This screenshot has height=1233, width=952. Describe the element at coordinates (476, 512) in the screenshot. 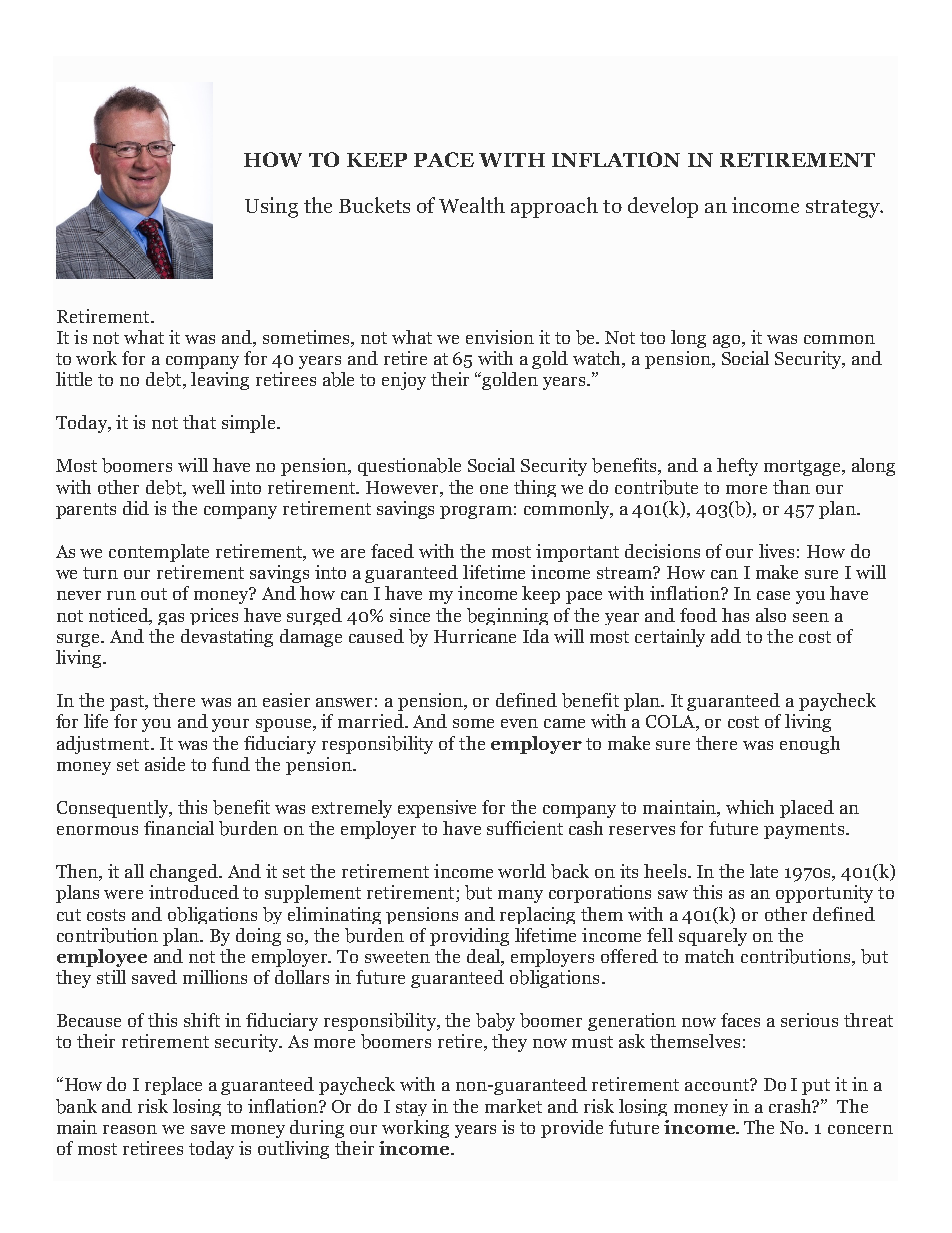

I see `program` at that location.
